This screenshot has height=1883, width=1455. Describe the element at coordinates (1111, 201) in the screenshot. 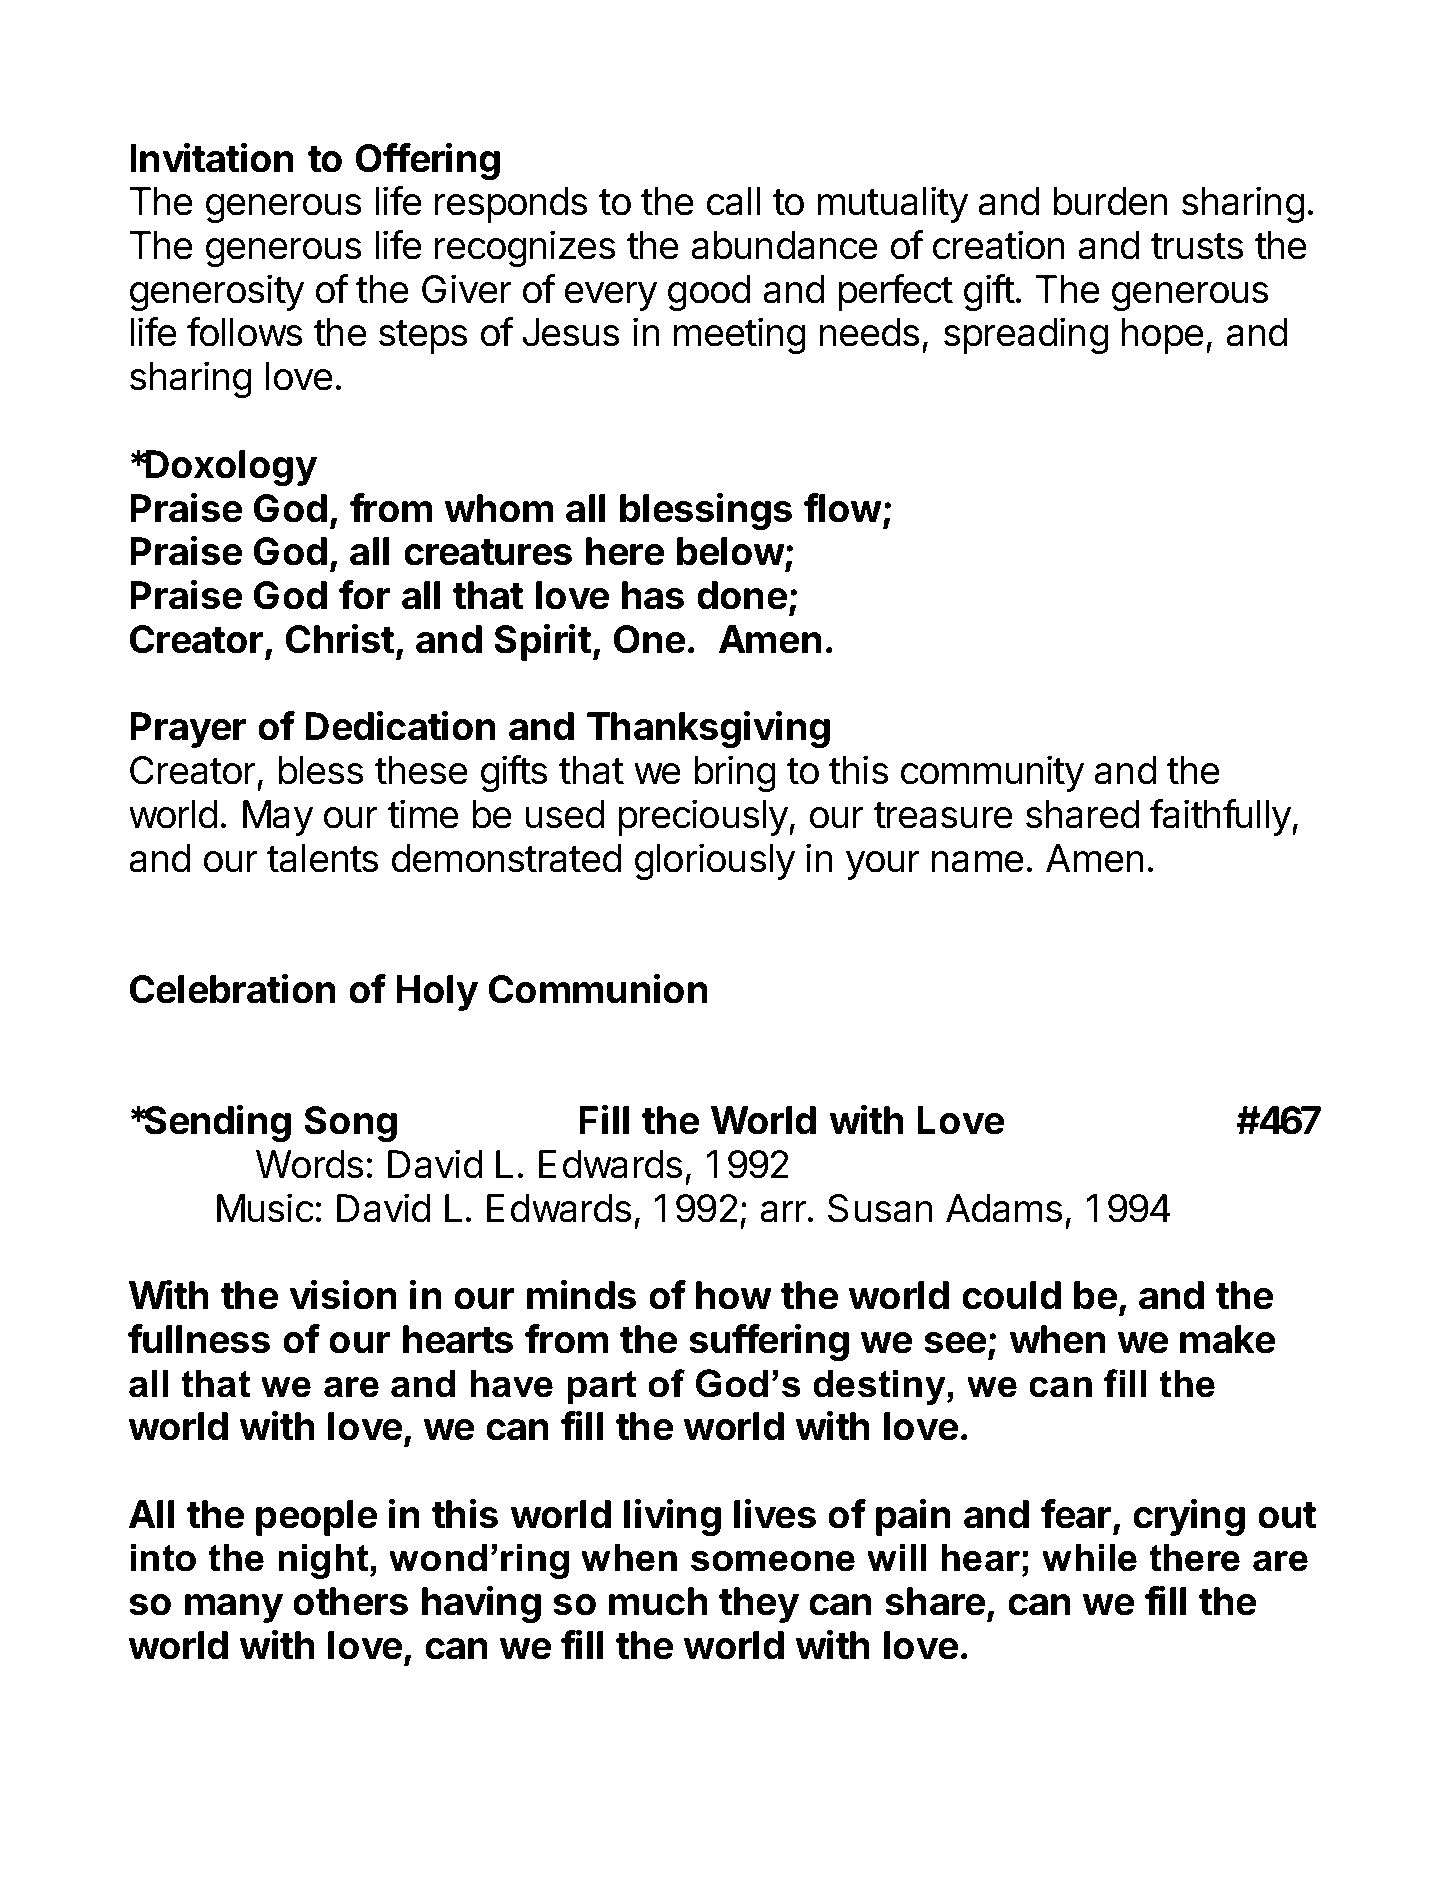

I see `burden` at that location.
